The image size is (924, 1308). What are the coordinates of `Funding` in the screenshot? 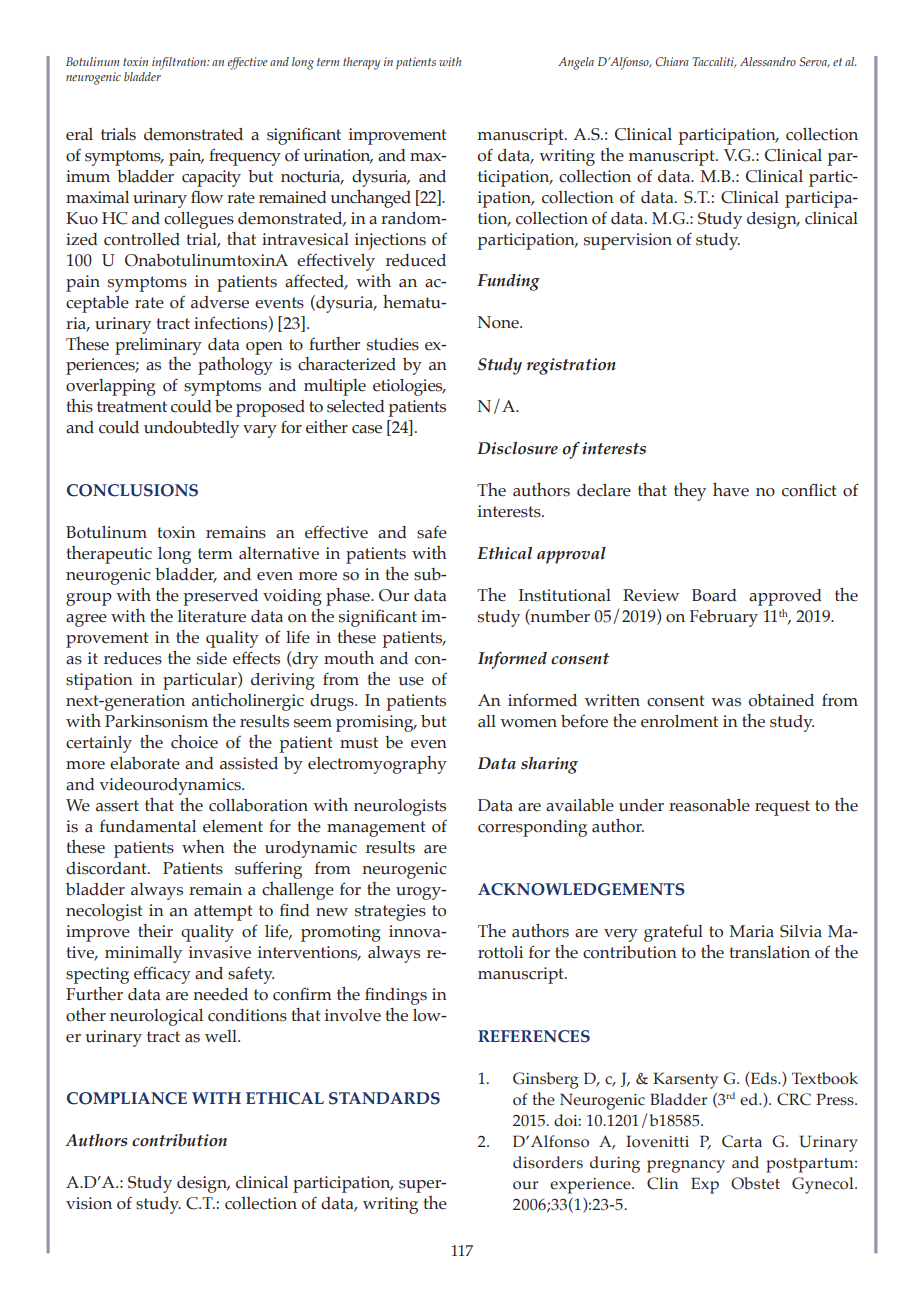 It's located at (508, 282).
